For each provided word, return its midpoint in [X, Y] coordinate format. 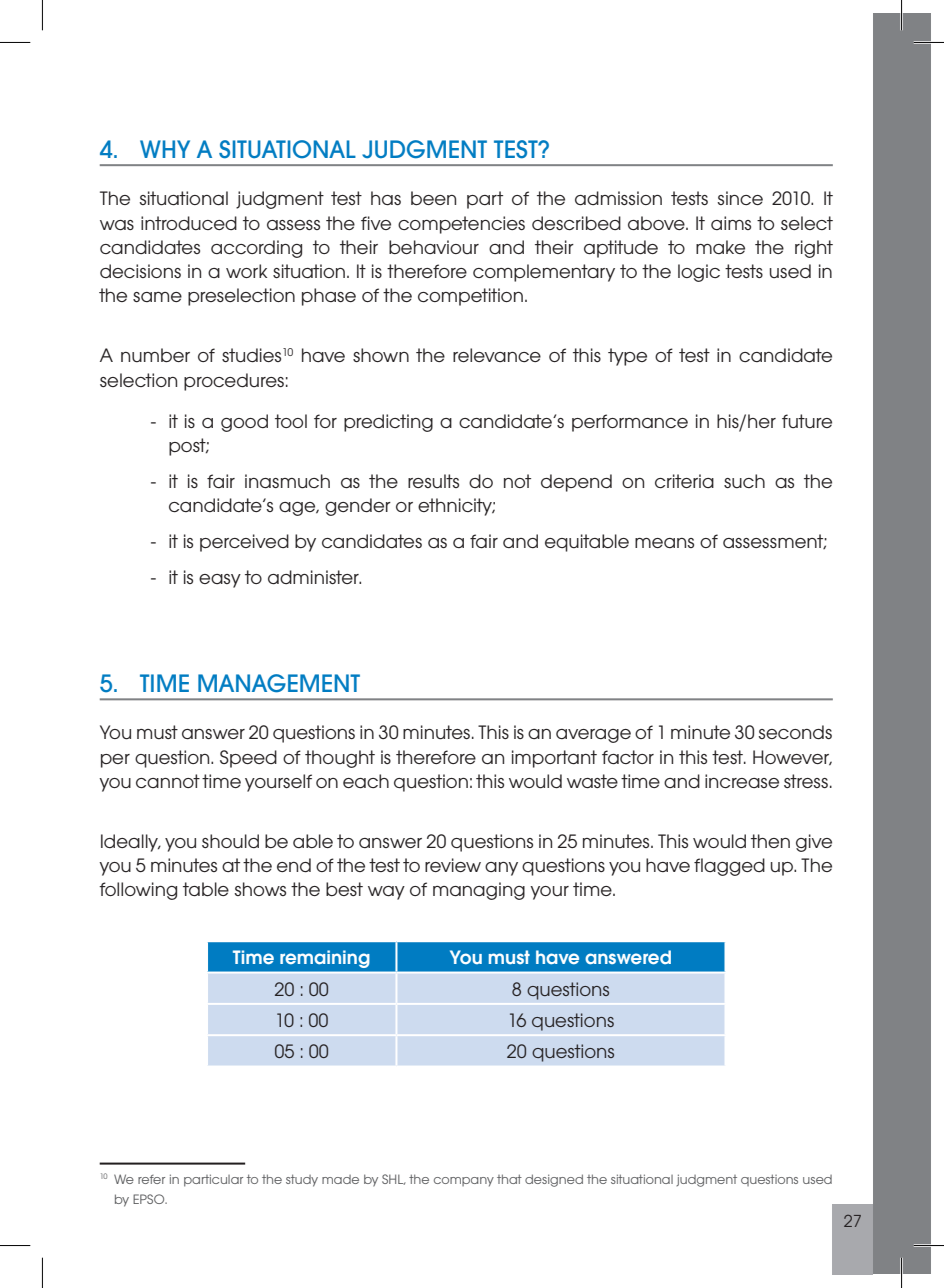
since [740, 198]
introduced [189, 223]
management [279, 683]
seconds [795, 732]
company [464, 1182]
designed [554, 1180]
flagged [729, 867]
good [244, 423]
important [554, 759]
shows [260, 889]
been [433, 198]
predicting [388, 423]
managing [479, 891]
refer [151, 1179]
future [807, 421]
